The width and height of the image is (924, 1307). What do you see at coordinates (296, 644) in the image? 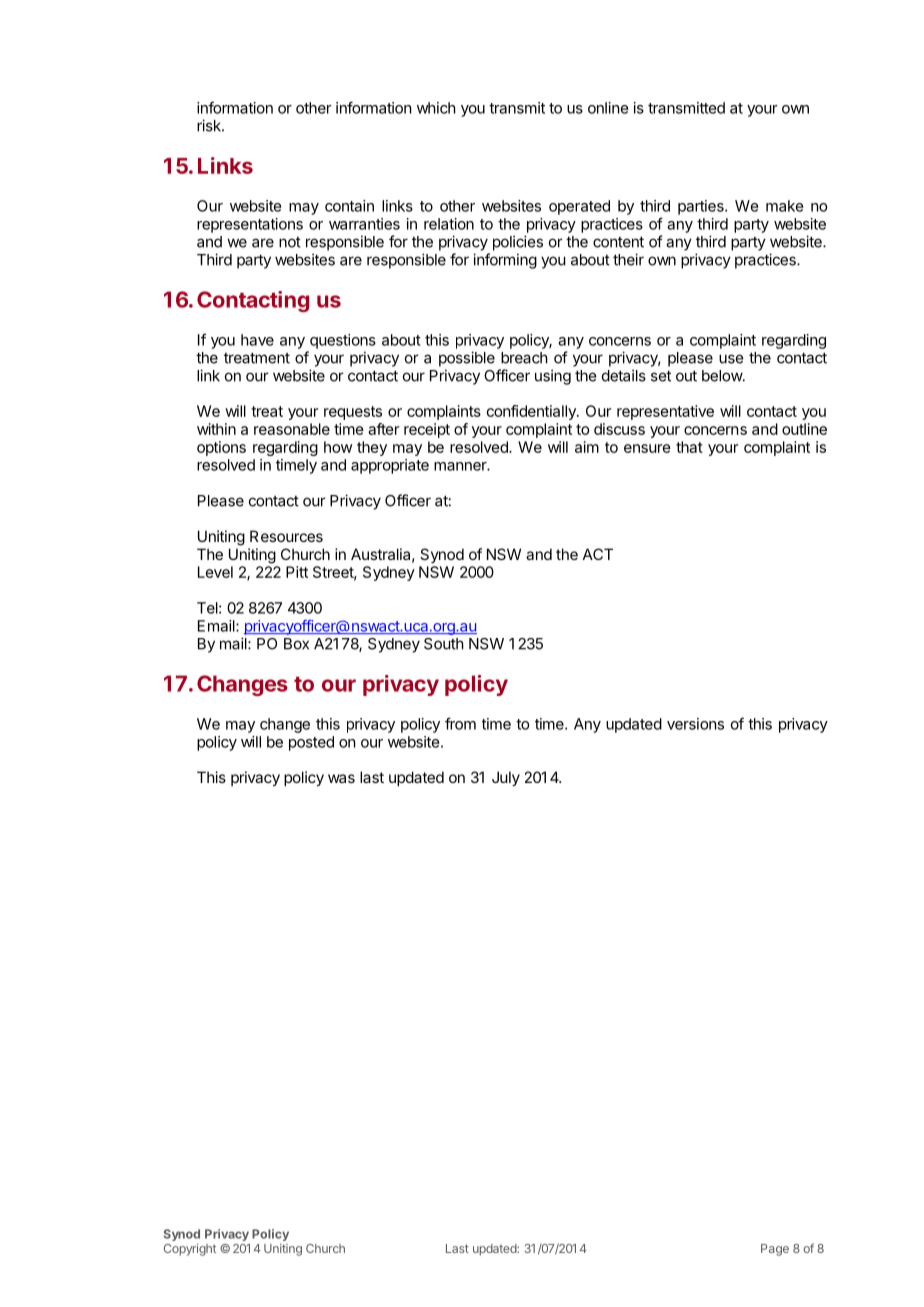
I see `Box` at bounding box center [296, 644].
